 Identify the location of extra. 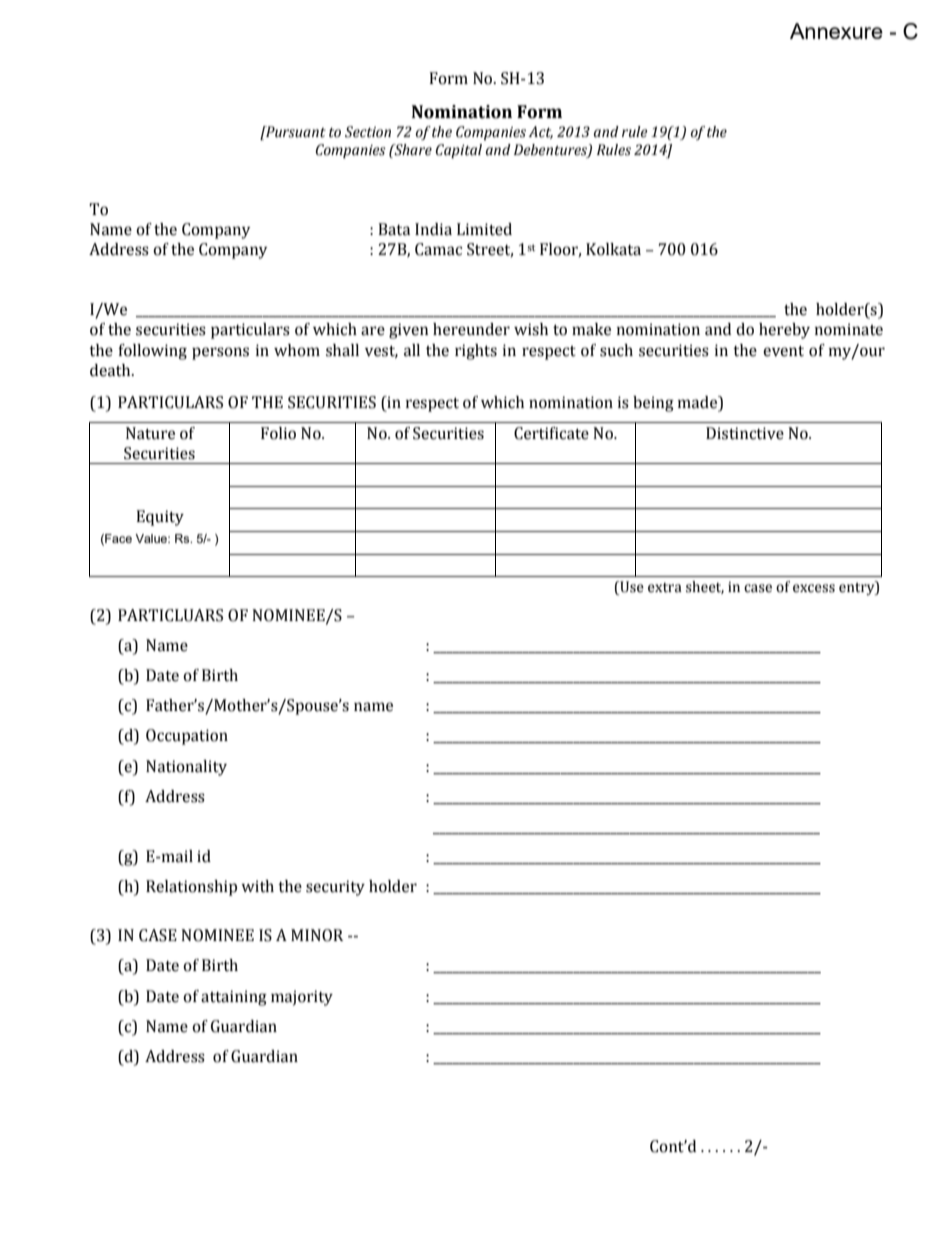
(665, 588).
